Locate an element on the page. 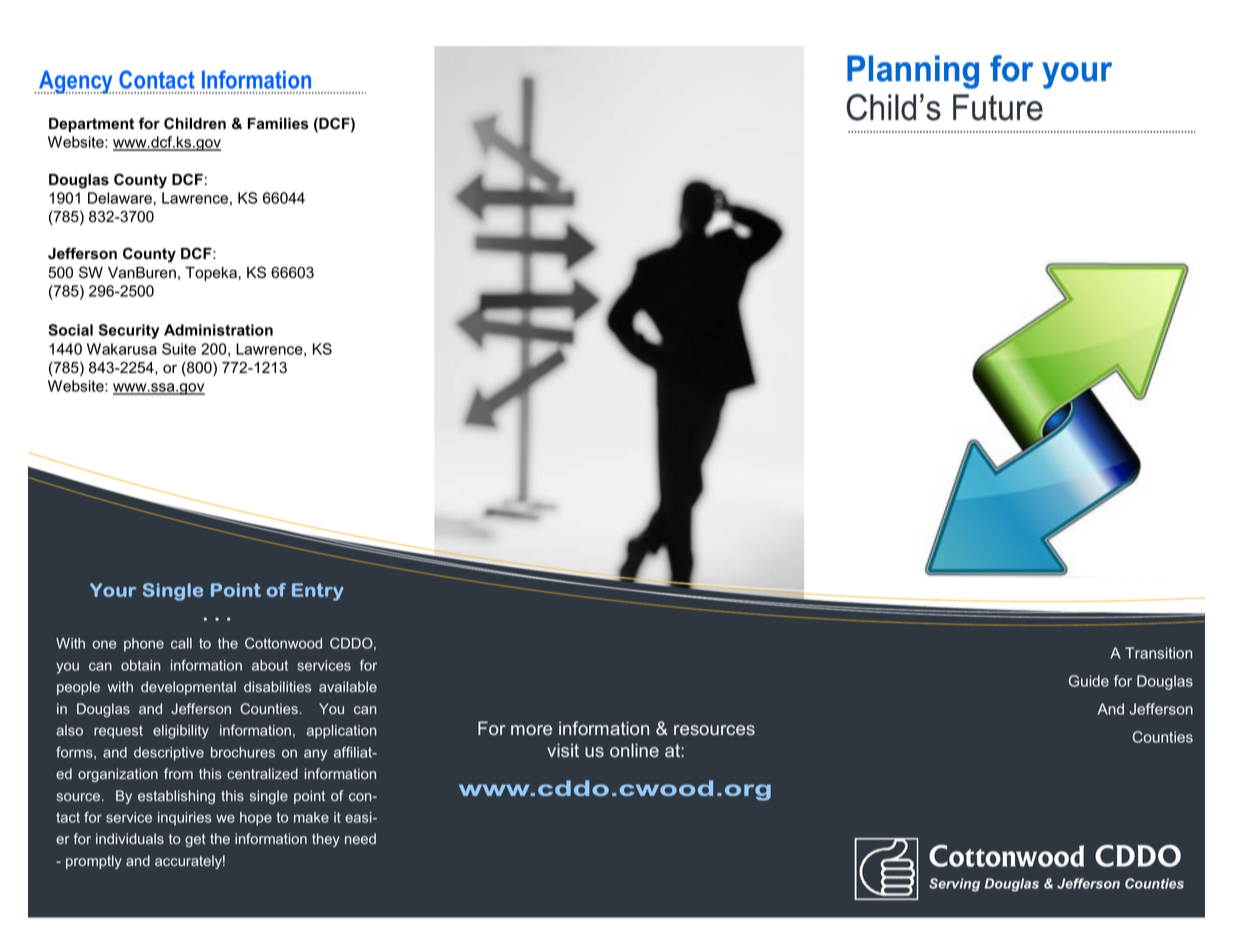 The width and height of the document is (1233, 952). get is located at coordinates (195, 840).
